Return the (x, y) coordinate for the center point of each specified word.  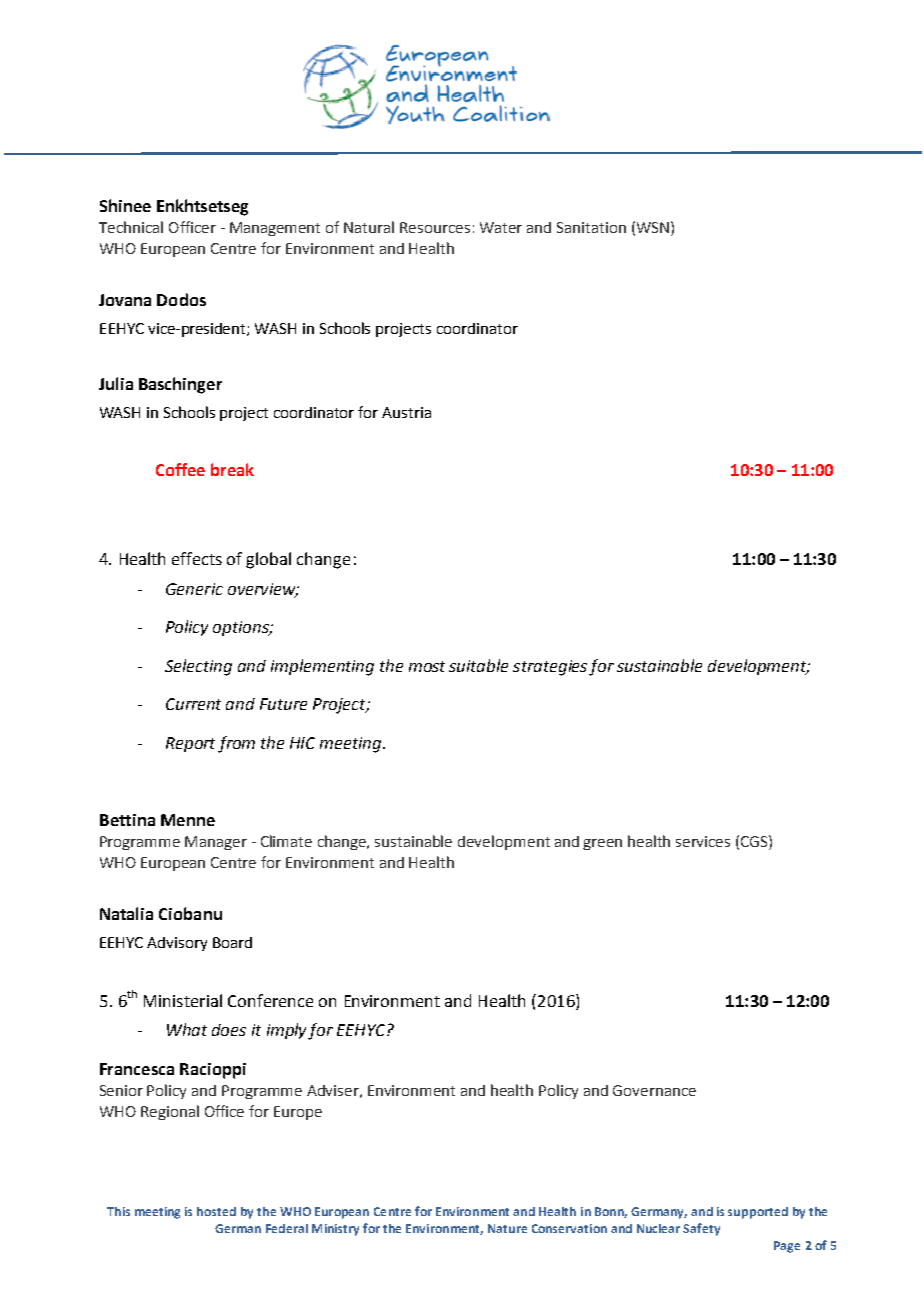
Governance (654, 1090)
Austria (406, 412)
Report (190, 744)
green (602, 844)
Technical (131, 227)
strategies (550, 668)
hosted (216, 1211)
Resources (435, 227)
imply (288, 1031)
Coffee (180, 469)
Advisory (177, 944)
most (427, 666)
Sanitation (591, 227)
